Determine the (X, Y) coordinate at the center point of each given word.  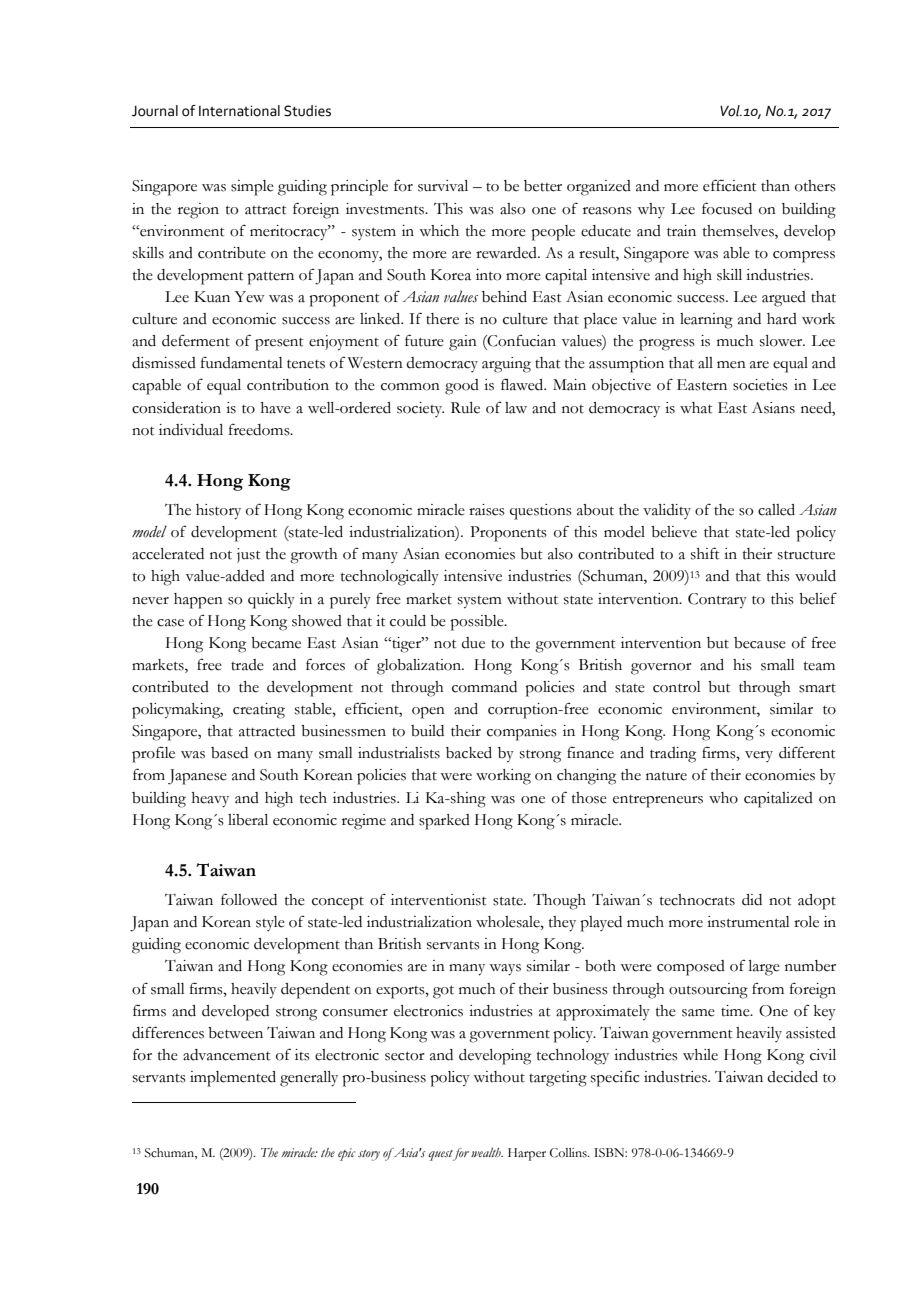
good (462, 387)
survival (443, 186)
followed (249, 899)
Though (559, 901)
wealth (487, 1152)
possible (478, 623)
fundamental (242, 363)
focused (727, 208)
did (752, 900)
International (239, 111)
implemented (233, 1079)
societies (760, 385)
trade (247, 665)
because (760, 643)
